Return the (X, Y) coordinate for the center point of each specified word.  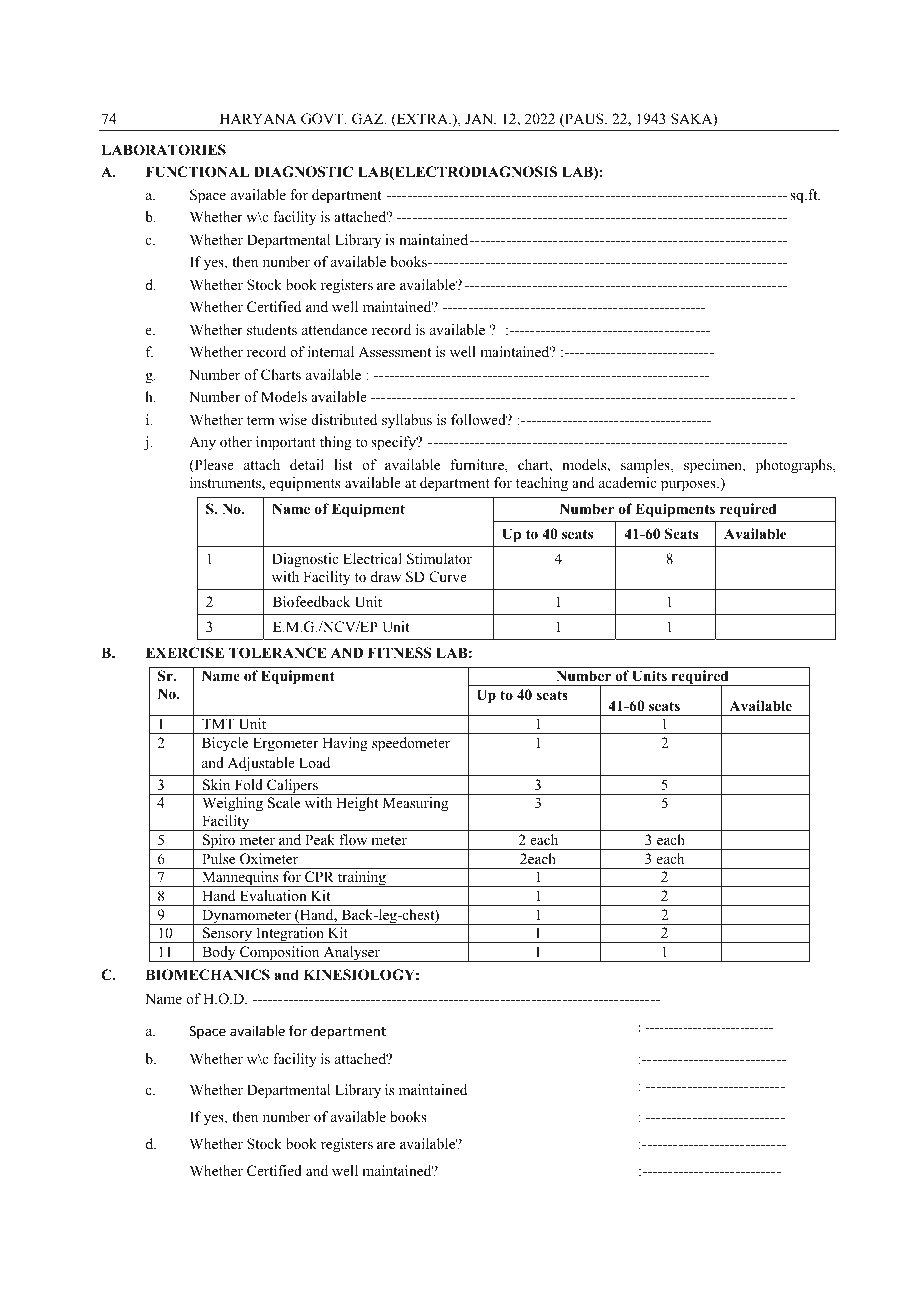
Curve (448, 577)
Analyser (351, 954)
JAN (480, 118)
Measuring (415, 804)
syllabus (407, 421)
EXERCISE (185, 653)
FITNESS (400, 653)
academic (627, 482)
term (261, 420)
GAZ (369, 119)
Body (219, 954)
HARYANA (258, 118)
